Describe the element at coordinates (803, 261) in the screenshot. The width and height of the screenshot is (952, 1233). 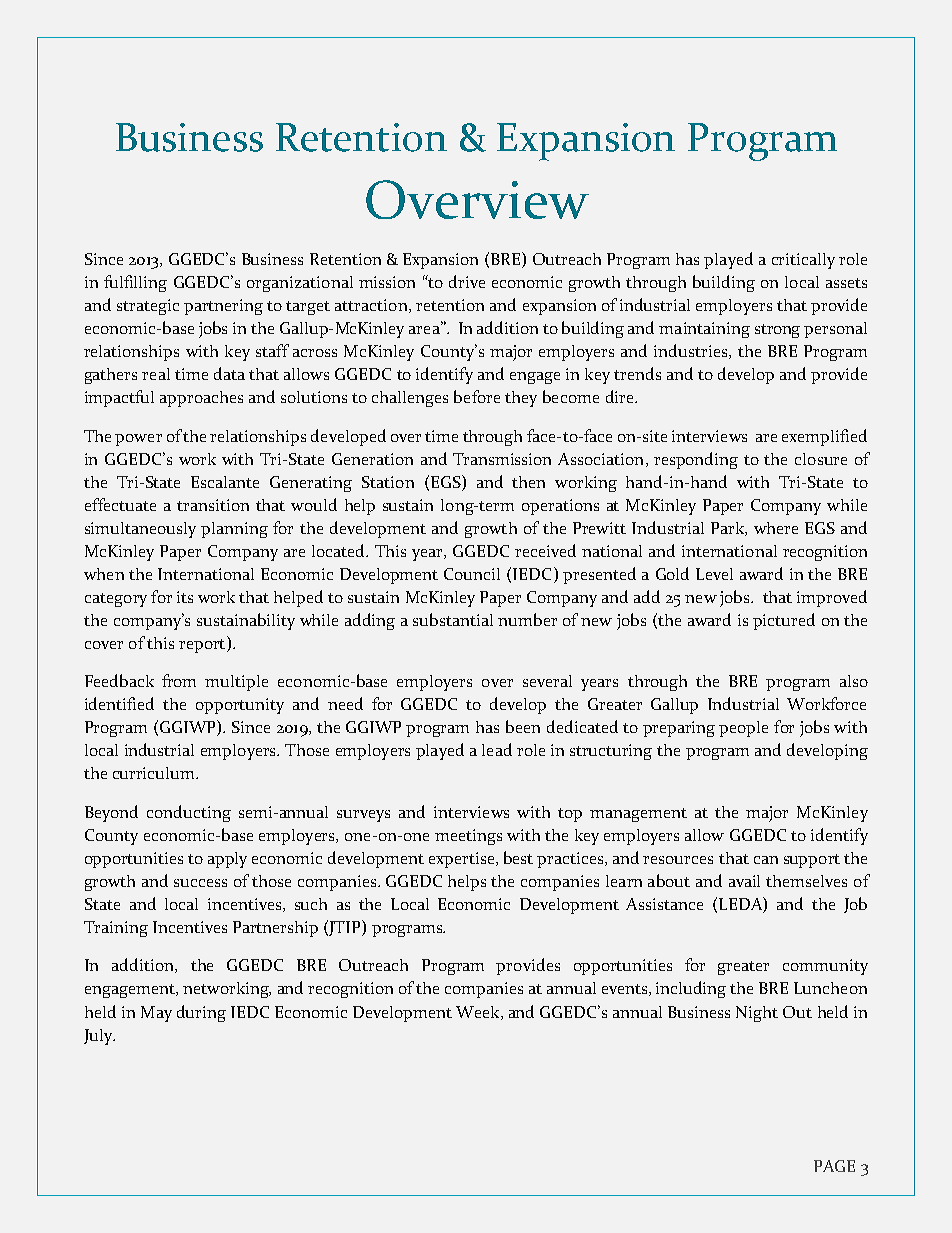
I see `critically` at that location.
